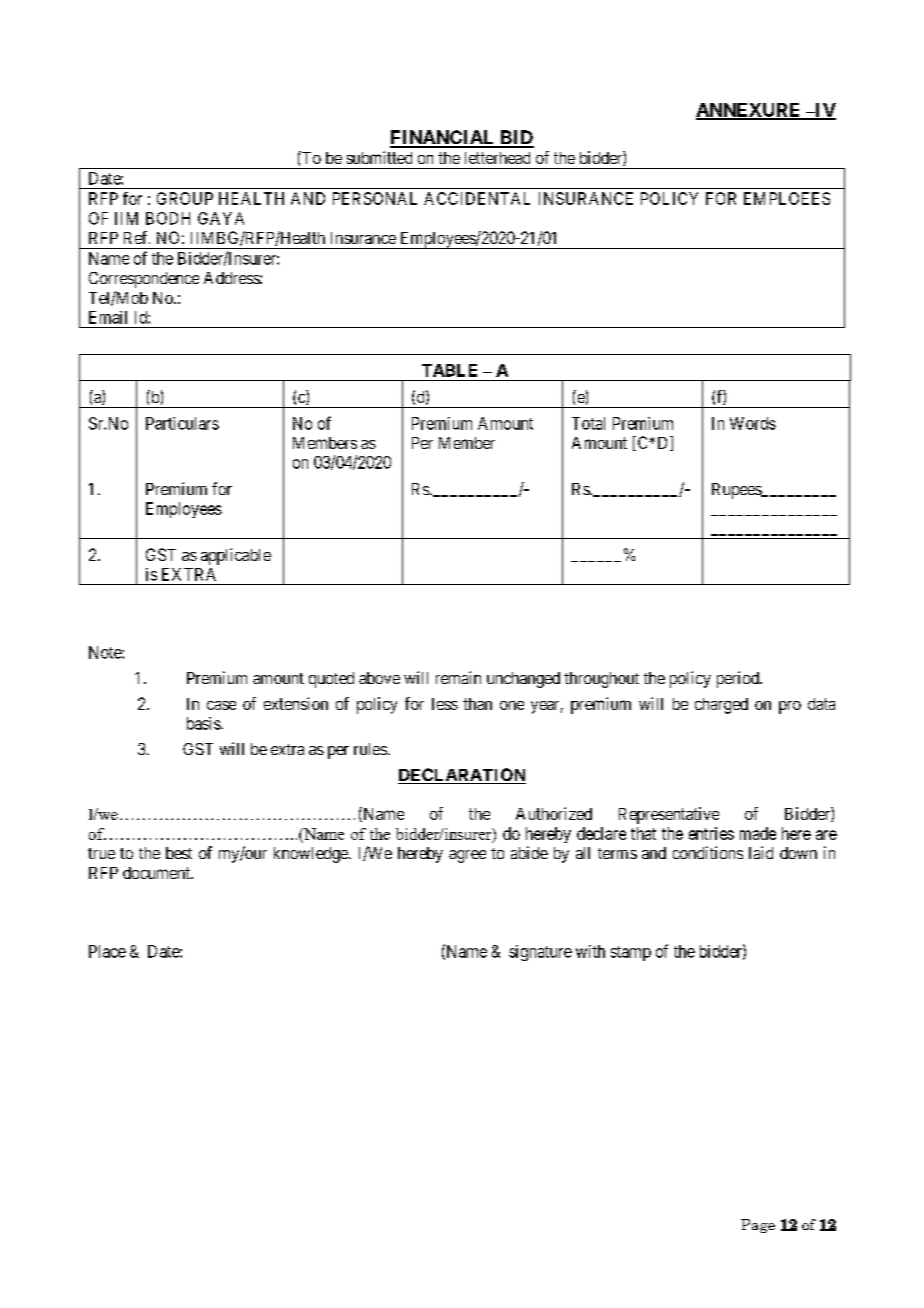 This document has height=1308, width=924. Describe the element at coordinates (631, 953) in the document. I see `stamp` at that location.
